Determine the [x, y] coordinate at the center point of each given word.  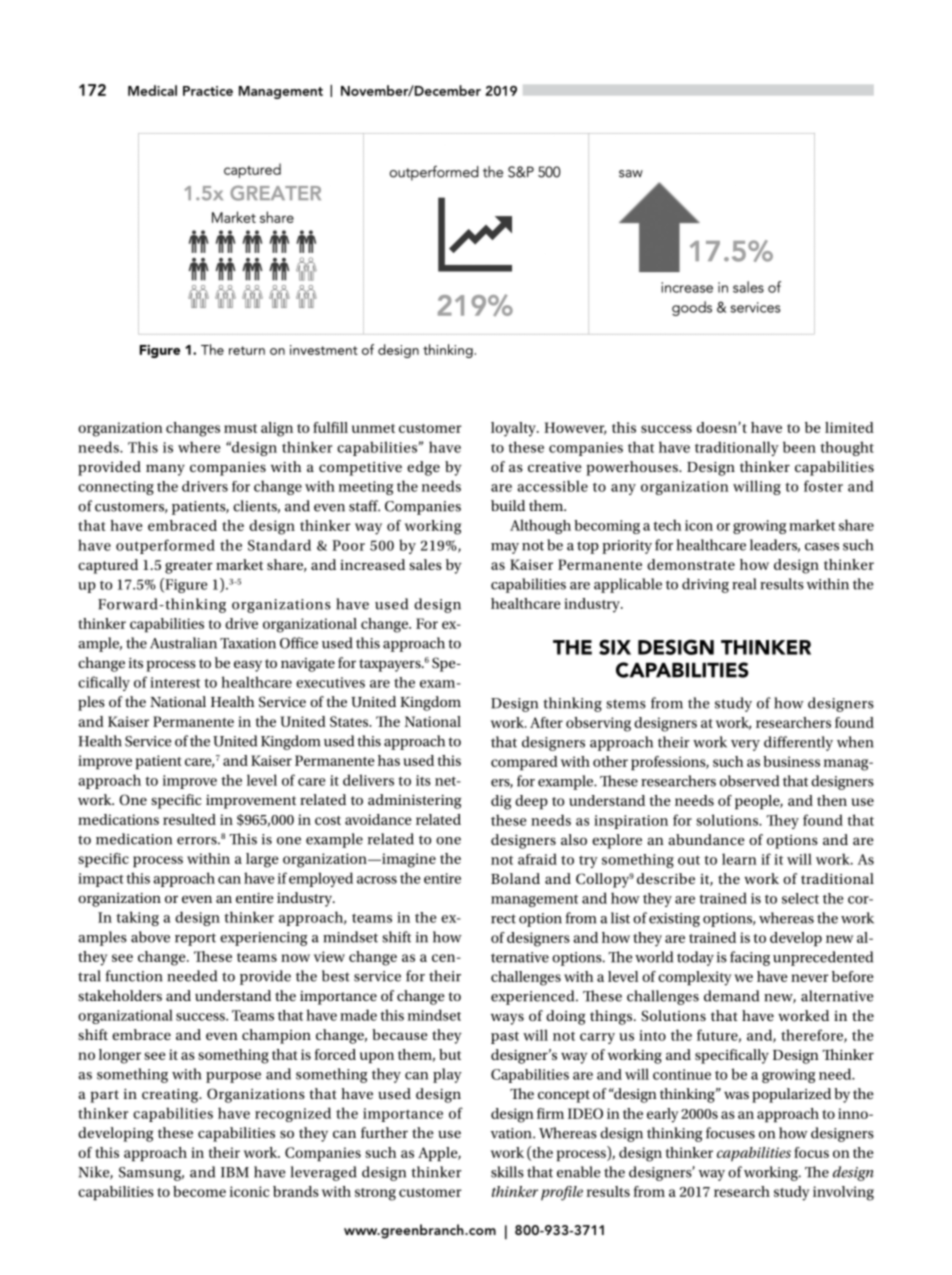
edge [423, 468]
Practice [208, 91]
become [199, 1191]
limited [849, 427]
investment [324, 350]
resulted [189, 819]
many [165, 470]
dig [501, 802]
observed [749, 781]
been [799, 447]
